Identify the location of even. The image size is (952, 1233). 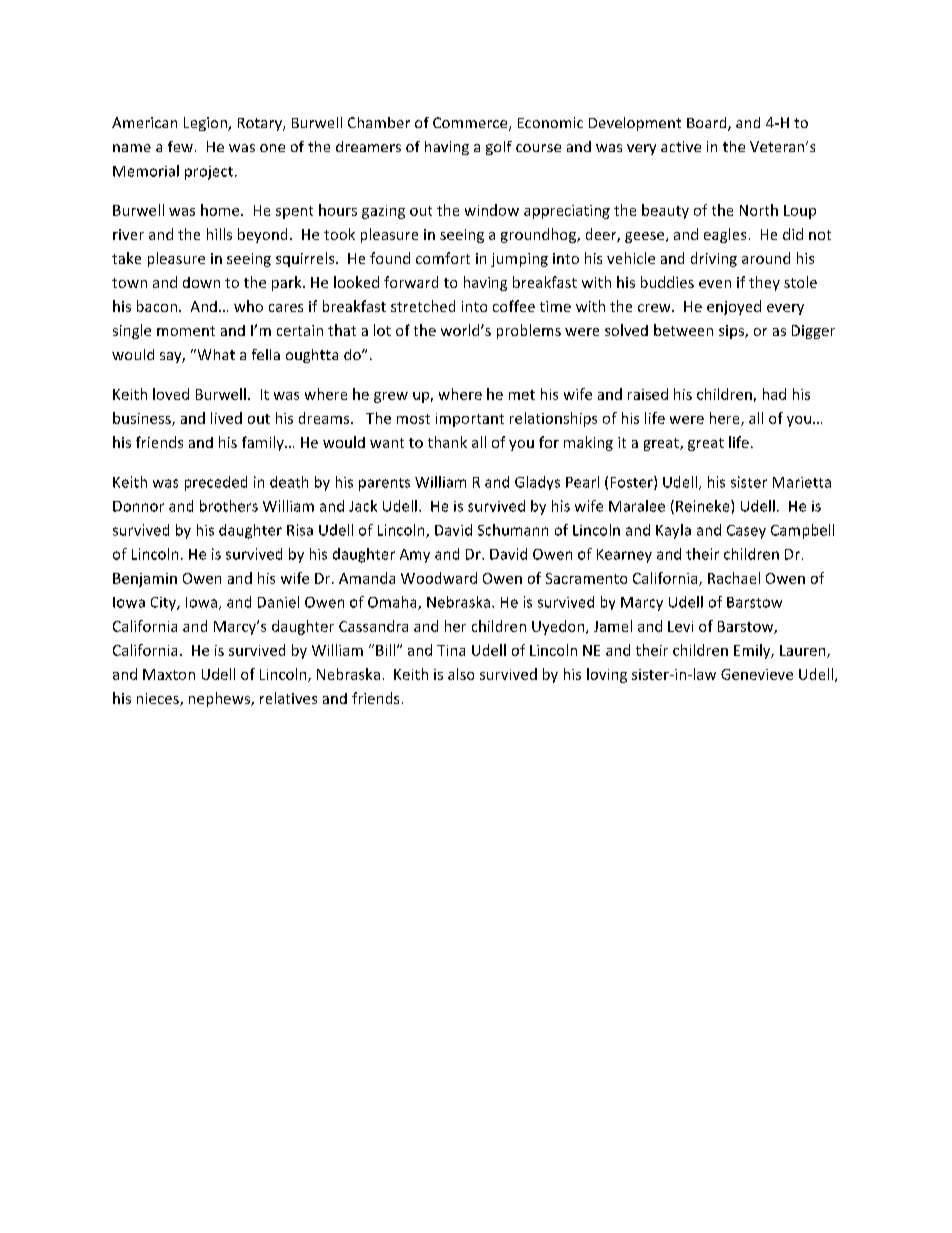
(715, 284).
